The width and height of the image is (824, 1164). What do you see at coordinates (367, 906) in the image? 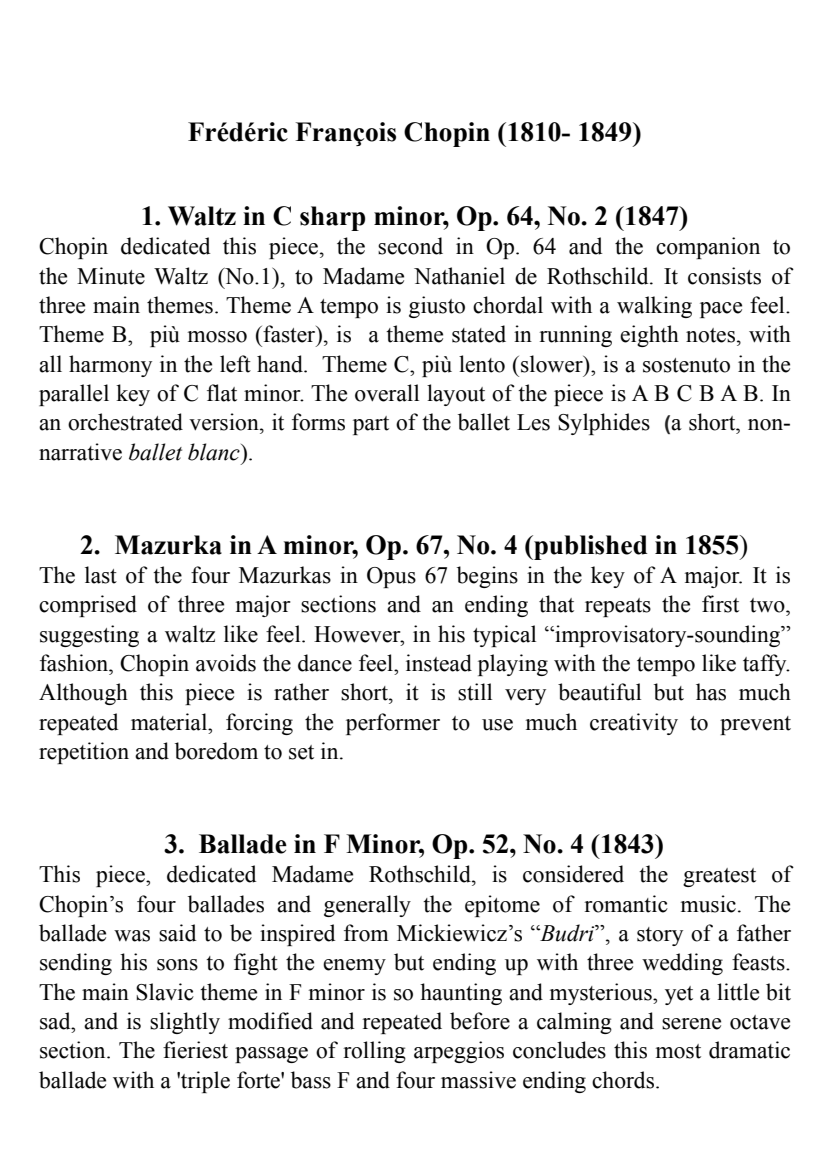
I see `generally` at bounding box center [367, 906].
